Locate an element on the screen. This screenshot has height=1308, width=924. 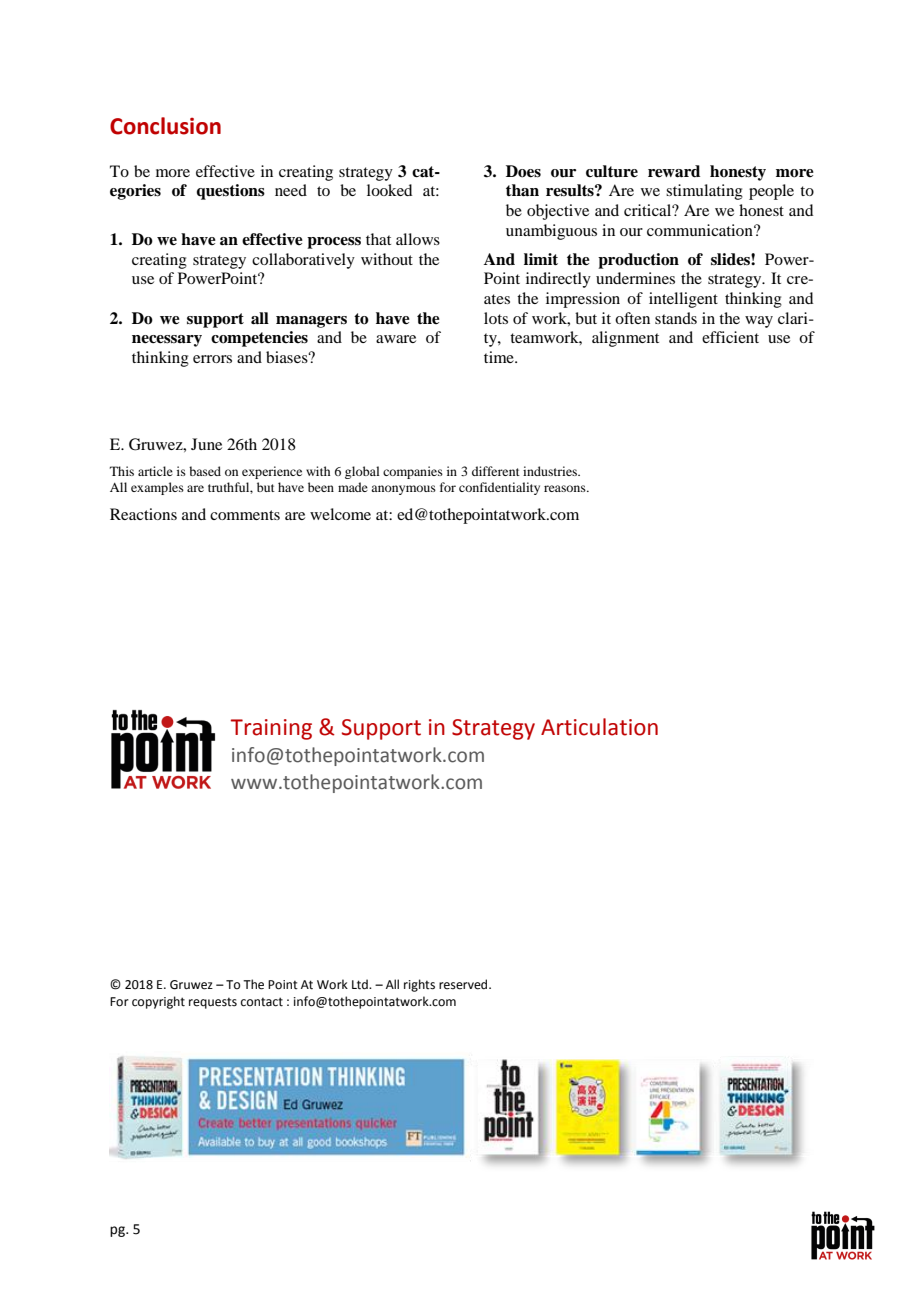
requests is located at coordinates (213, 1003).
